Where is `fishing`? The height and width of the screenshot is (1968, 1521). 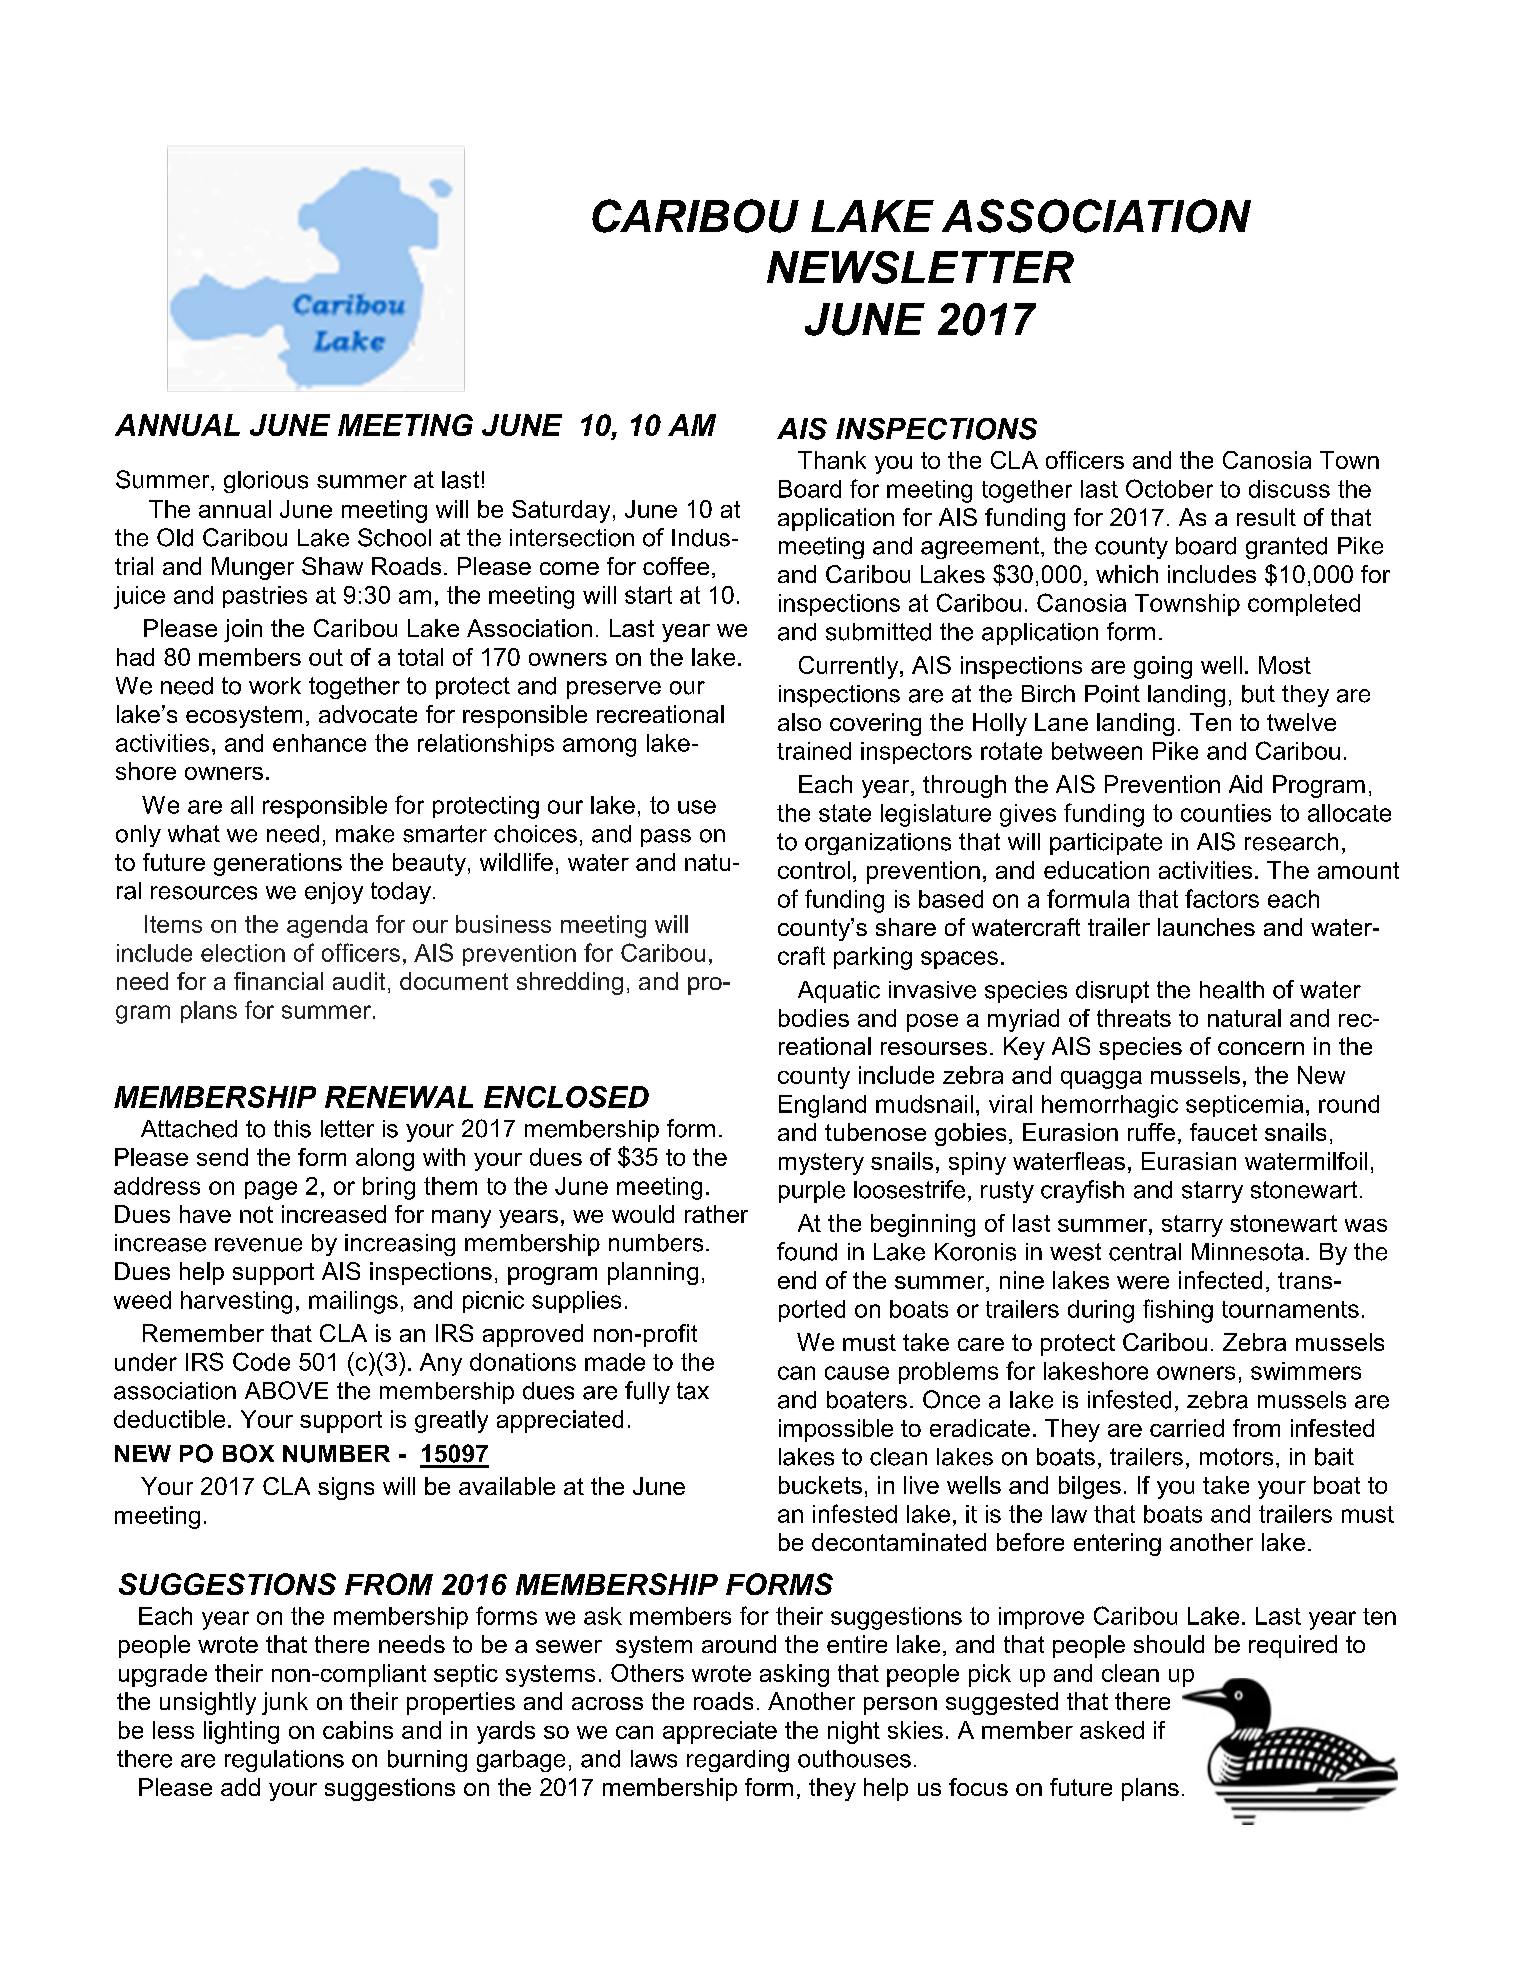
fishing is located at coordinates (1178, 1311).
